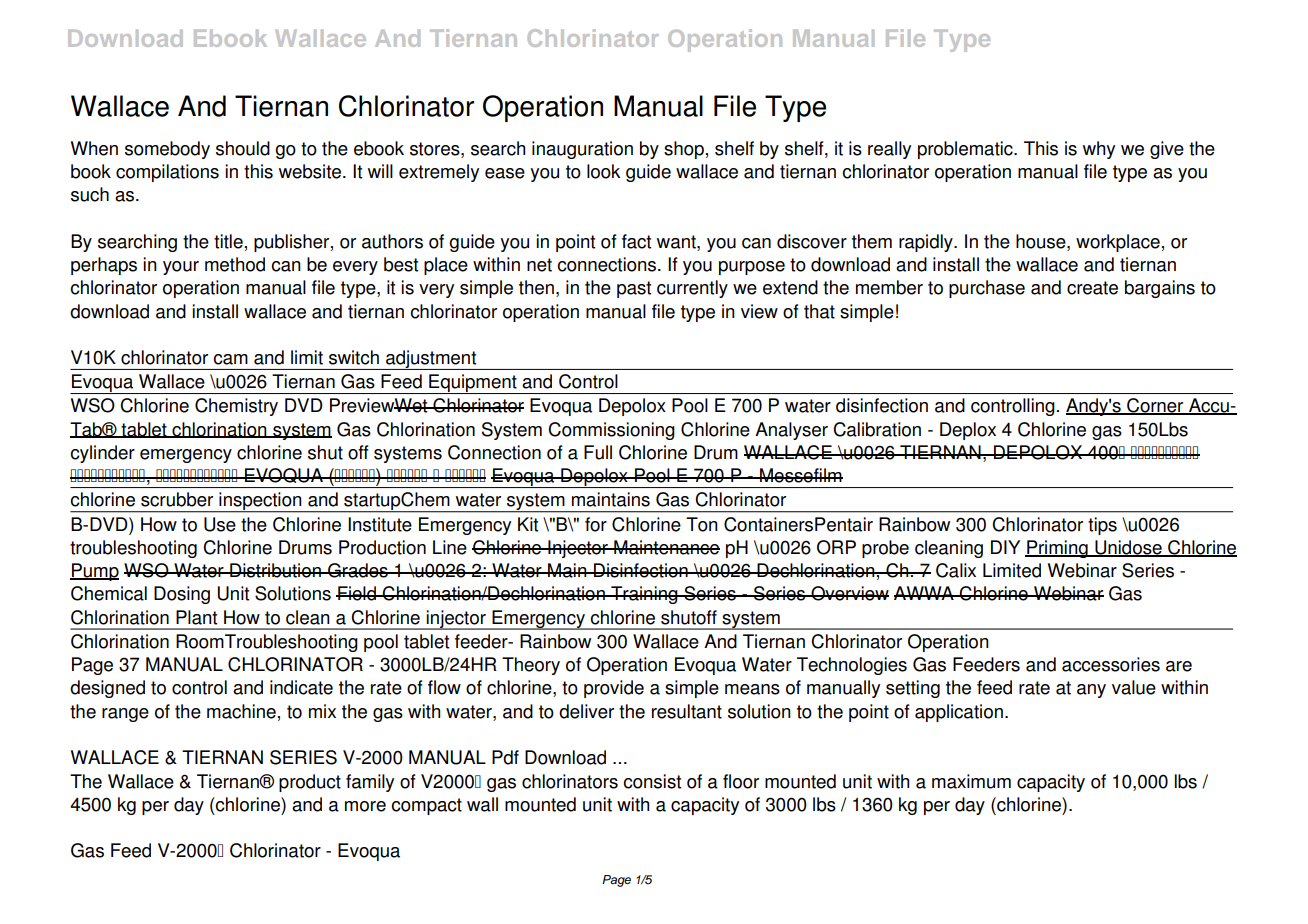  What do you see at coordinates (1099, 150) in the screenshot?
I see `why` at bounding box center [1099, 150].
